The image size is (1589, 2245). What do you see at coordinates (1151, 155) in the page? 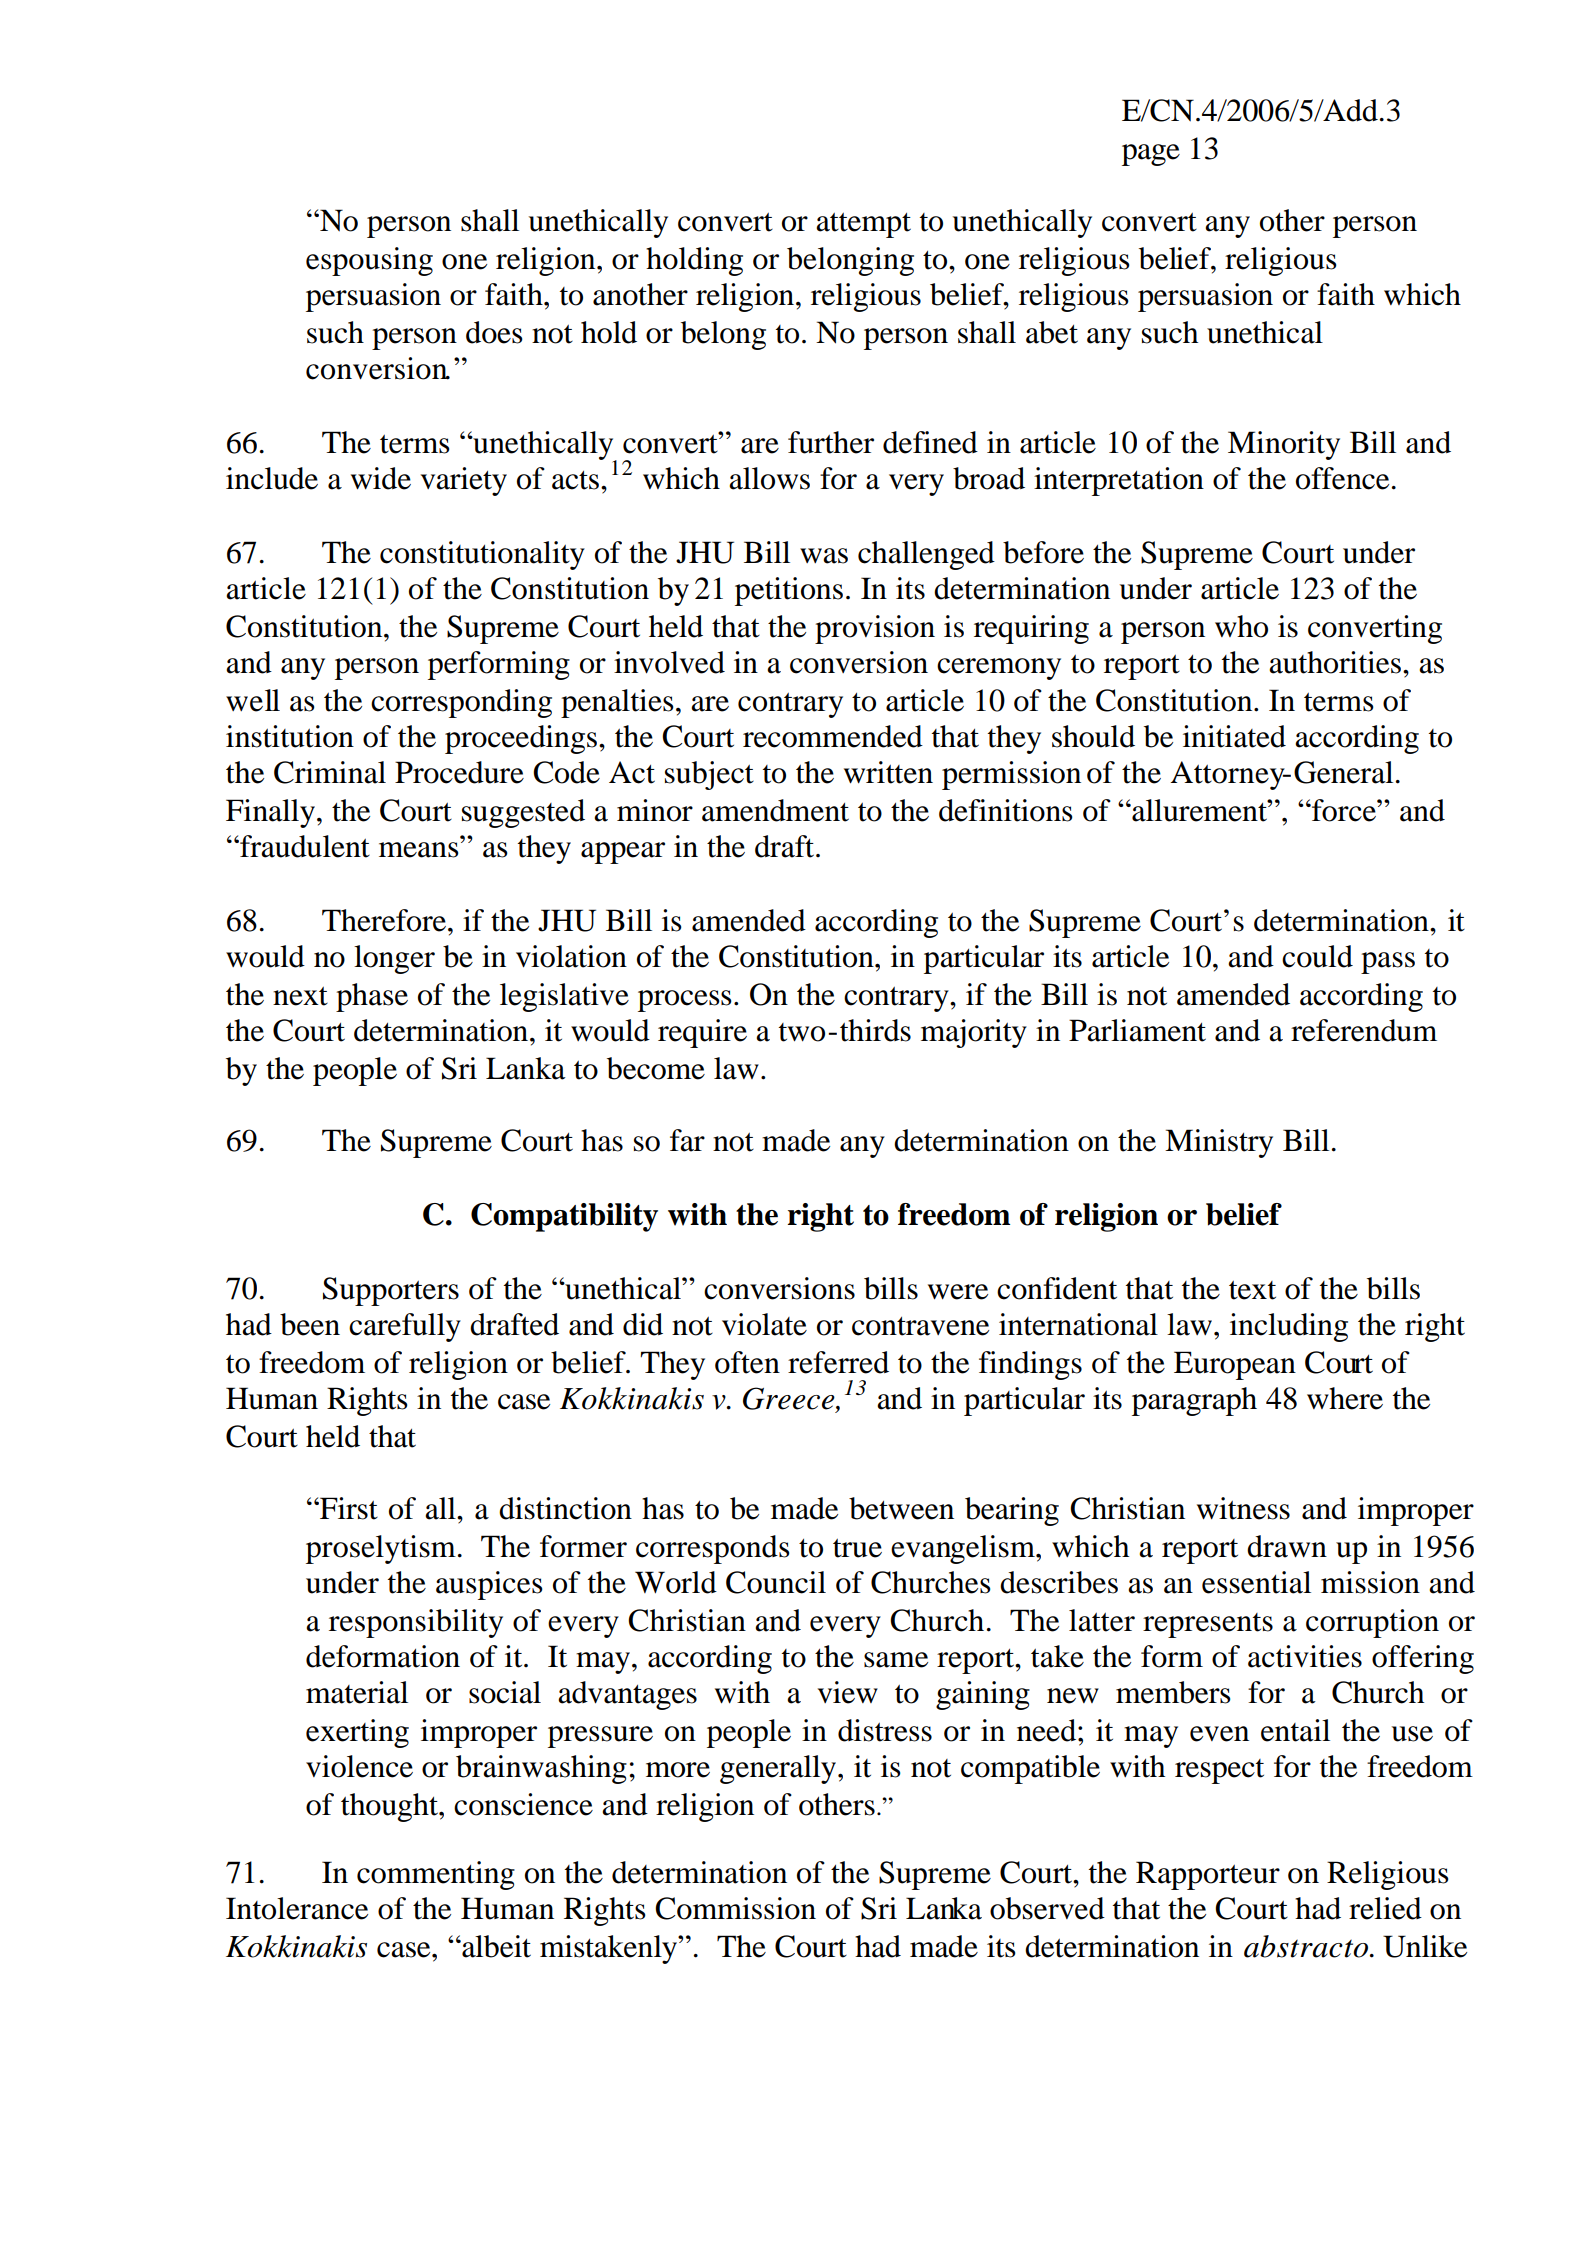
I see `page` at bounding box center [1151, 155].
